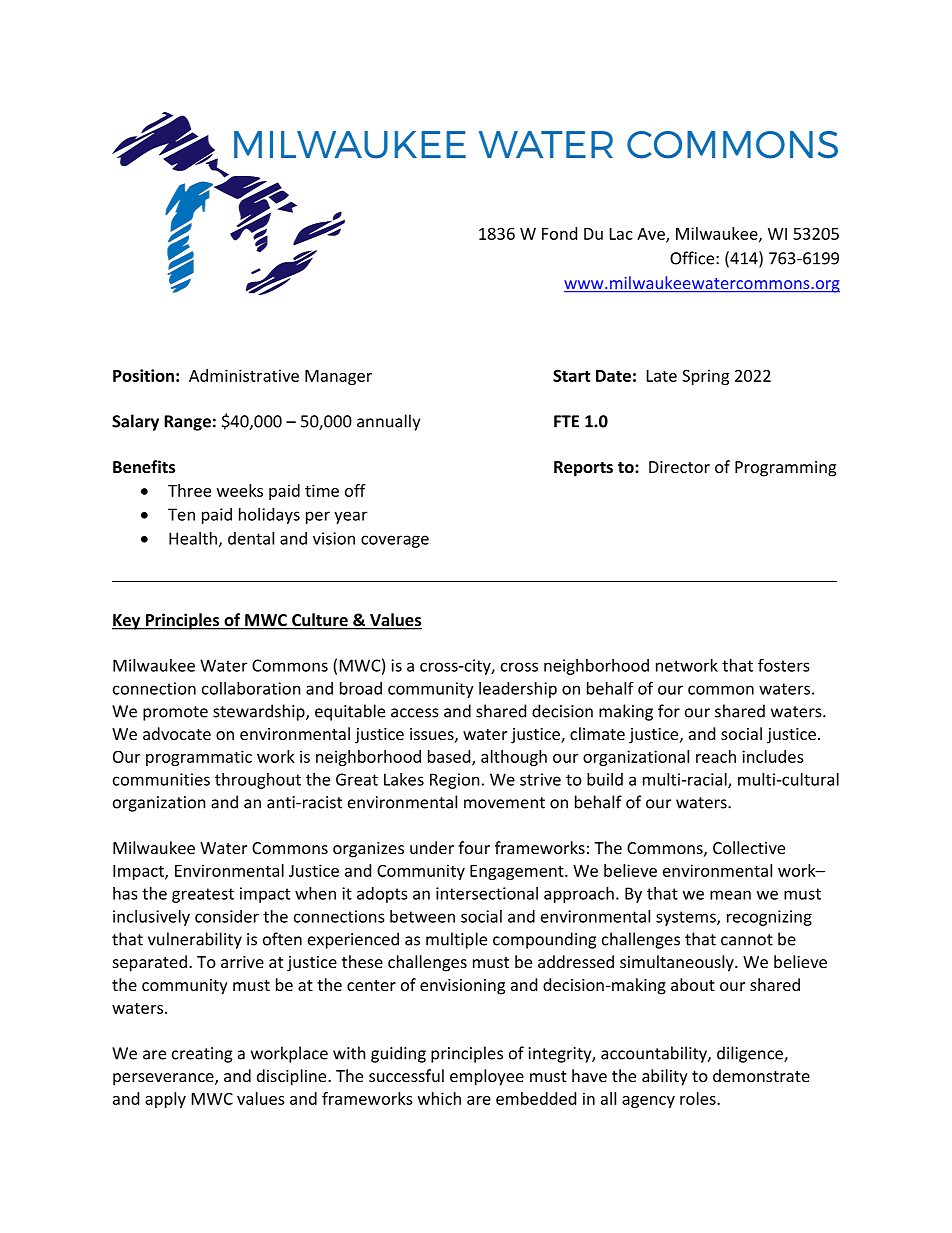  I want to click on Office, so click(693, 258).
